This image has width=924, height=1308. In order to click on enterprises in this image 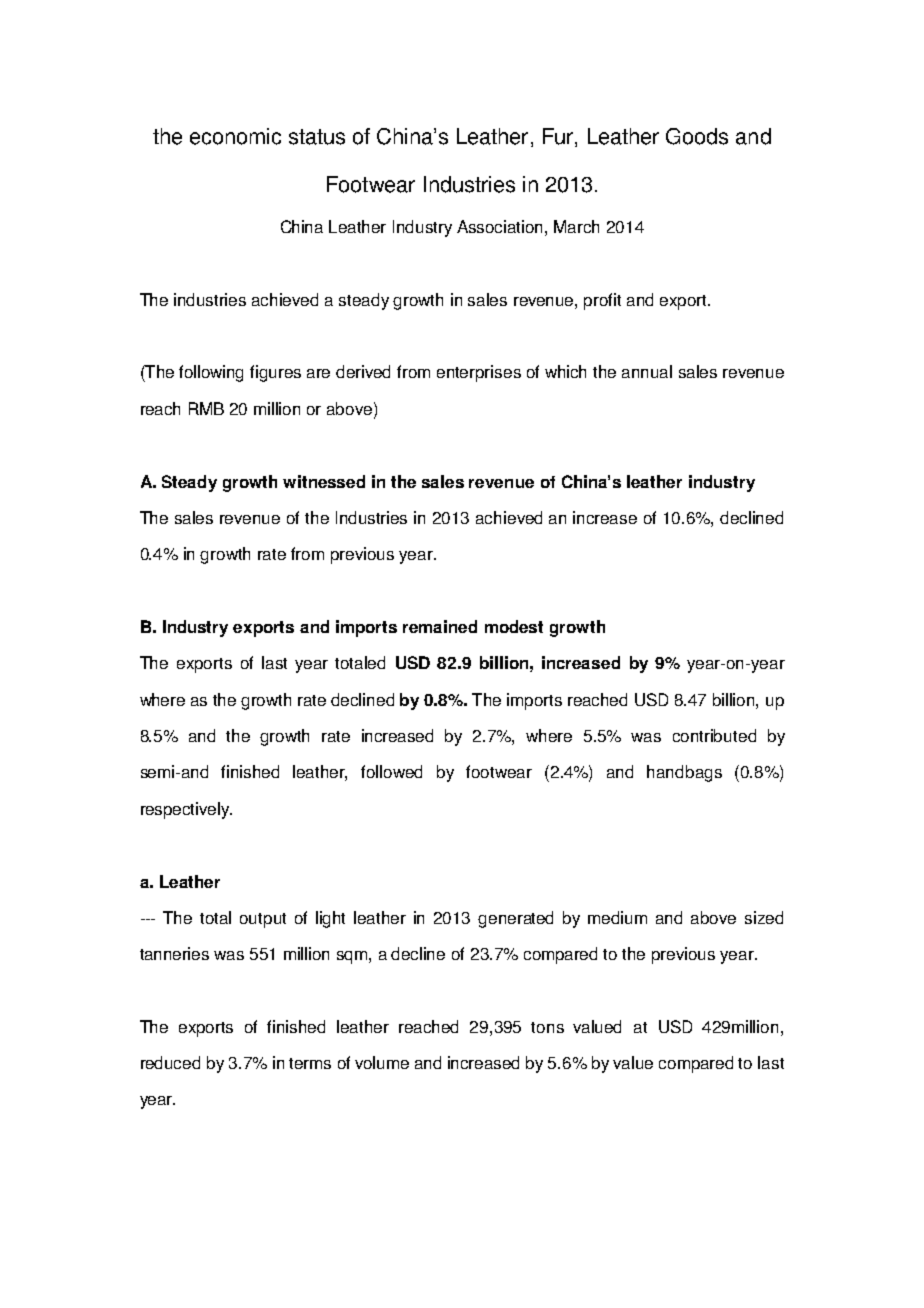, I will do `click(479, 373)`.
